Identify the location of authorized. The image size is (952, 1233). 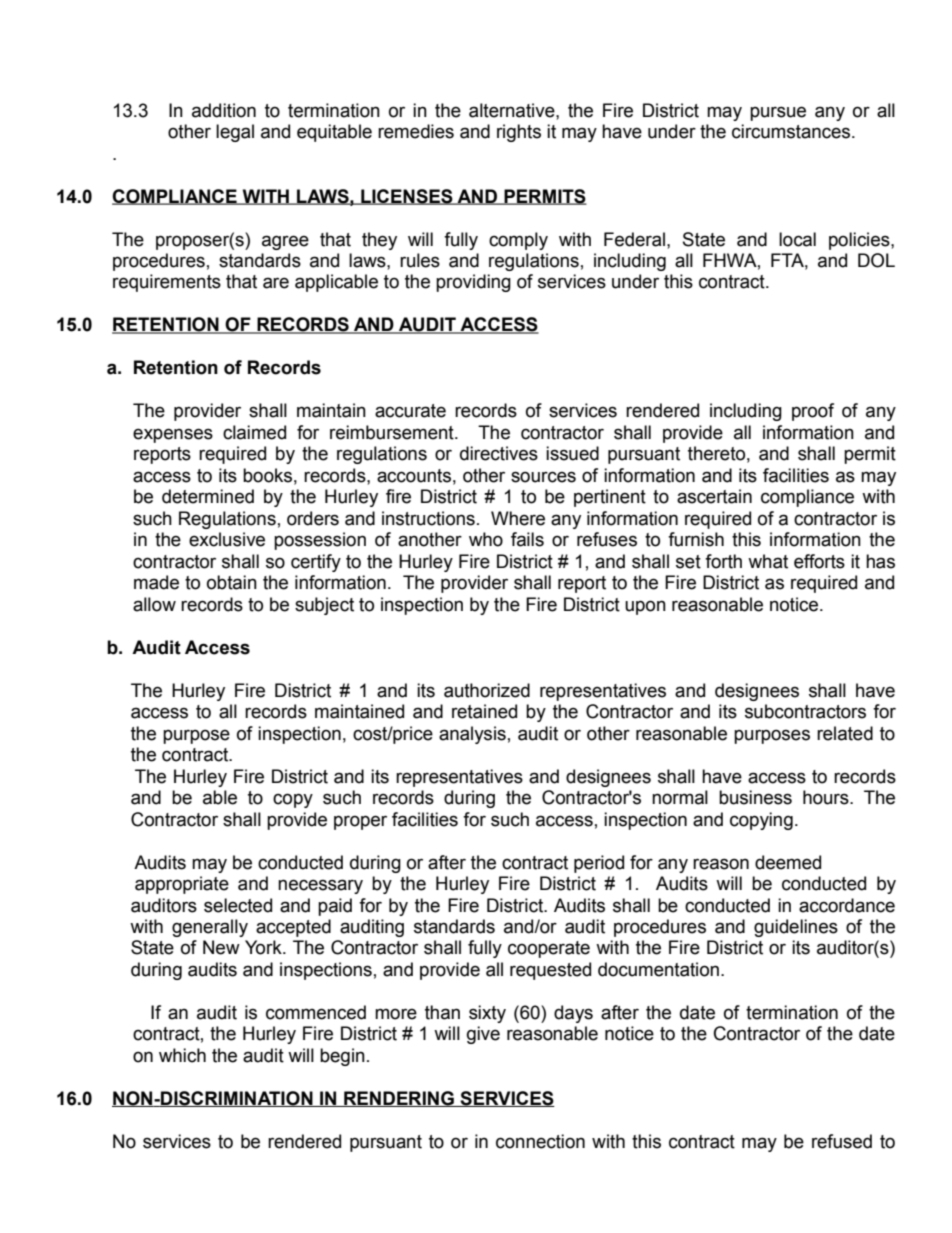
(487, 690).
